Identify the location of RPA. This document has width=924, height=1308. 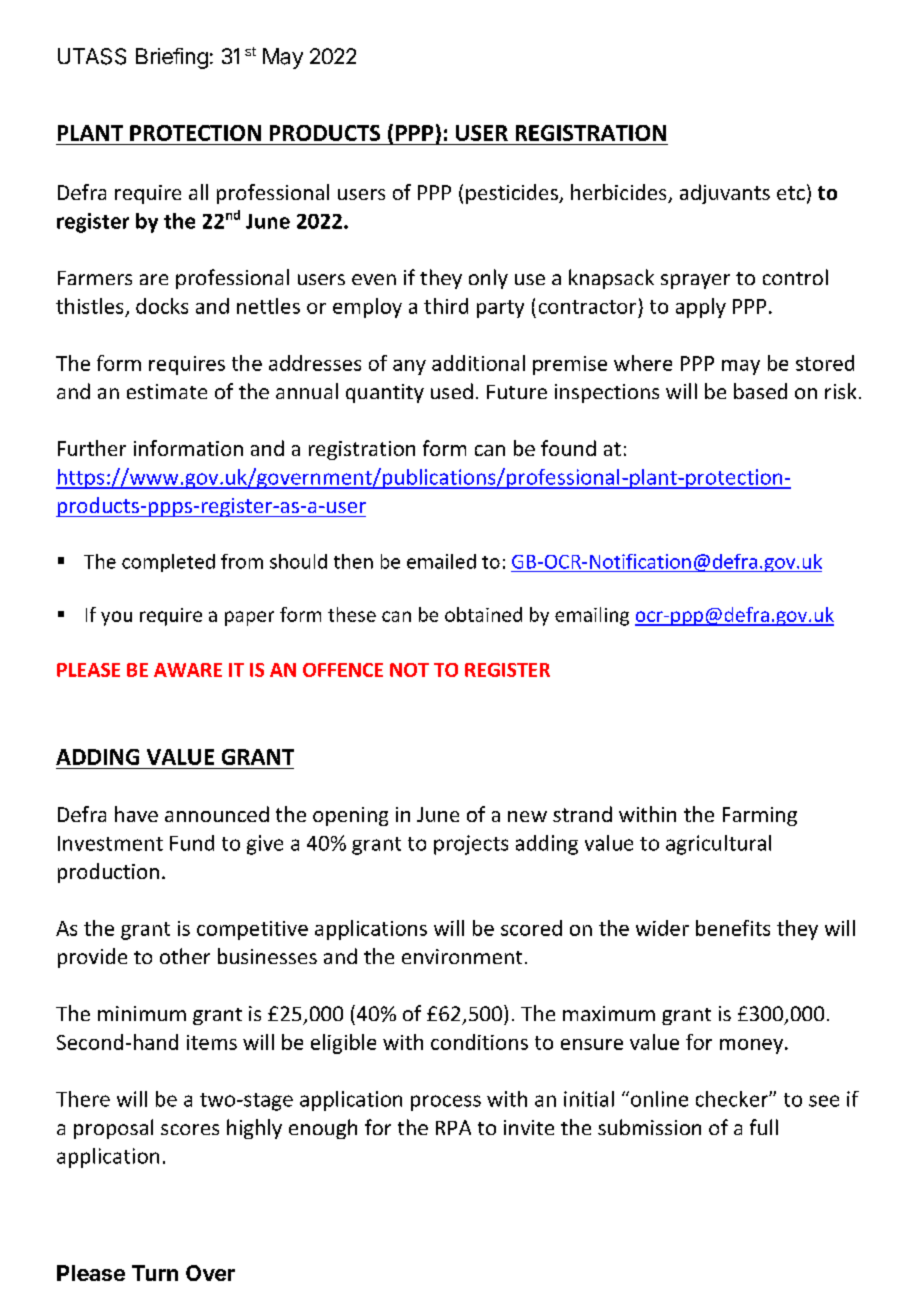
(453, 1127).
